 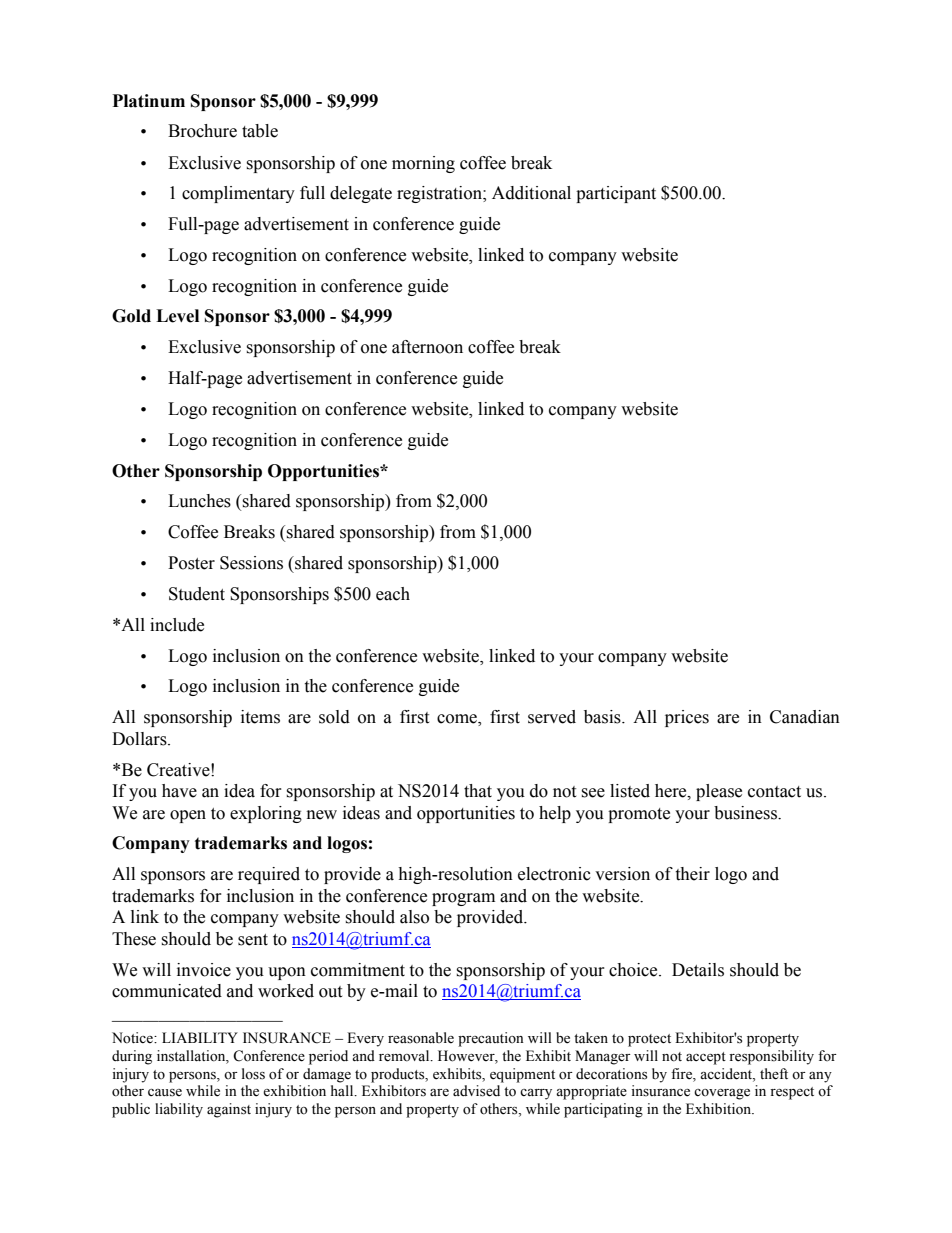 I want to click on advised, so click(x=476, y=1091).
